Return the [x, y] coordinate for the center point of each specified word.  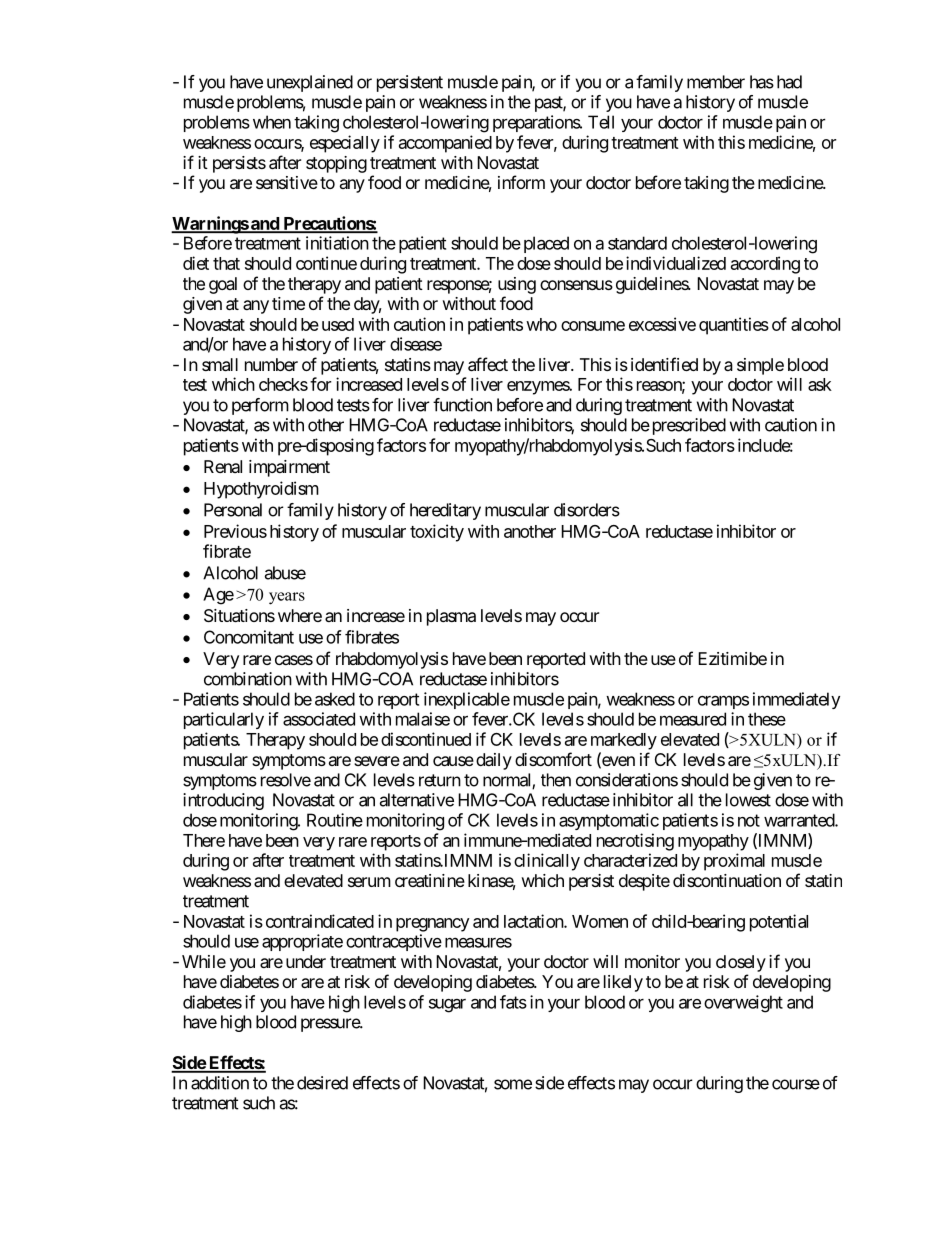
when [272, 122]
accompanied [445, 144]
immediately [796, 700]
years [287, 598]
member [716, 82]
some [513, 1084]
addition [220, 1083]
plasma [451, 617]
